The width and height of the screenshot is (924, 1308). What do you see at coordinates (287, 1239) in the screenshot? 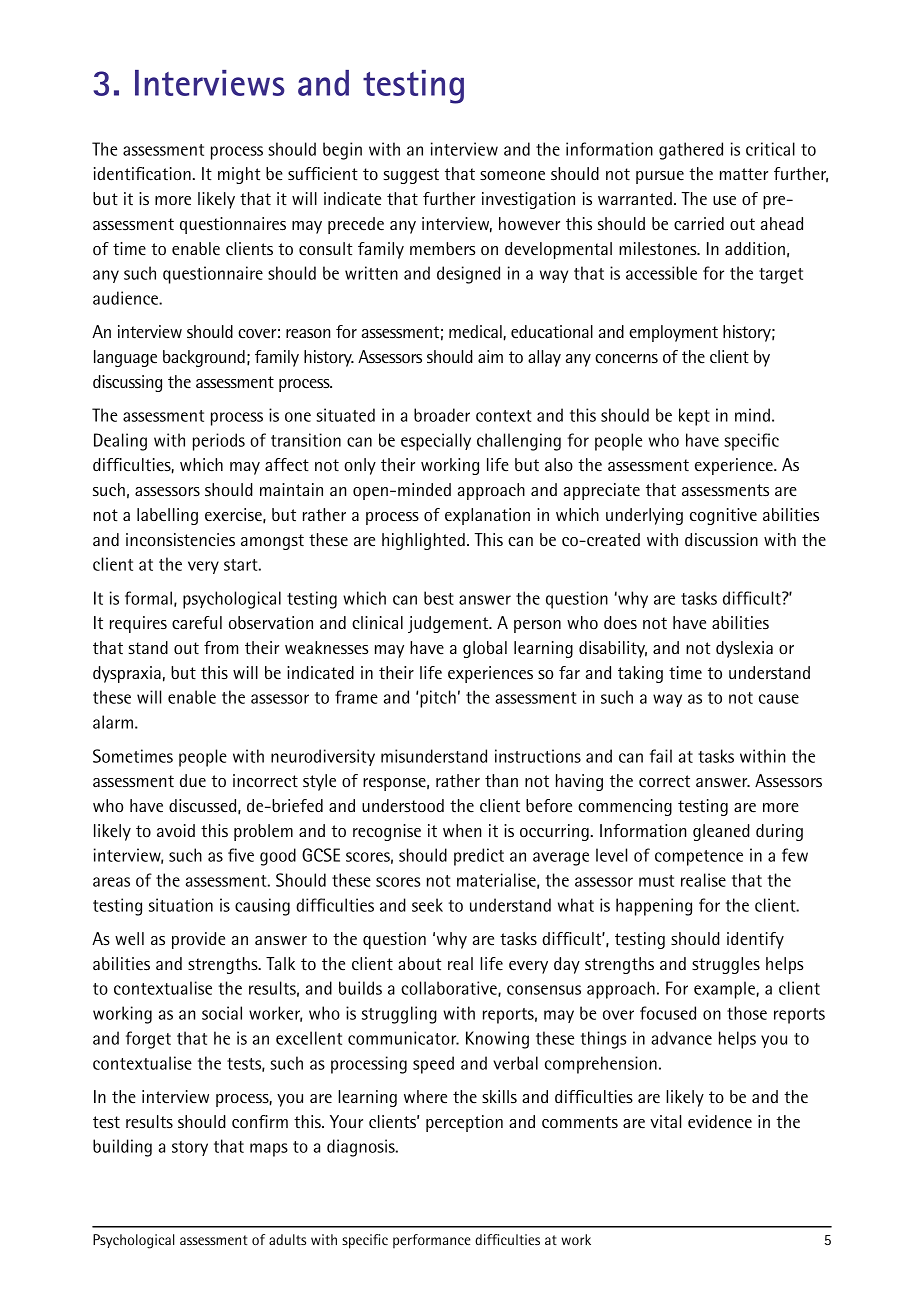
I see `adults` at bounding box center [287, 1239].
